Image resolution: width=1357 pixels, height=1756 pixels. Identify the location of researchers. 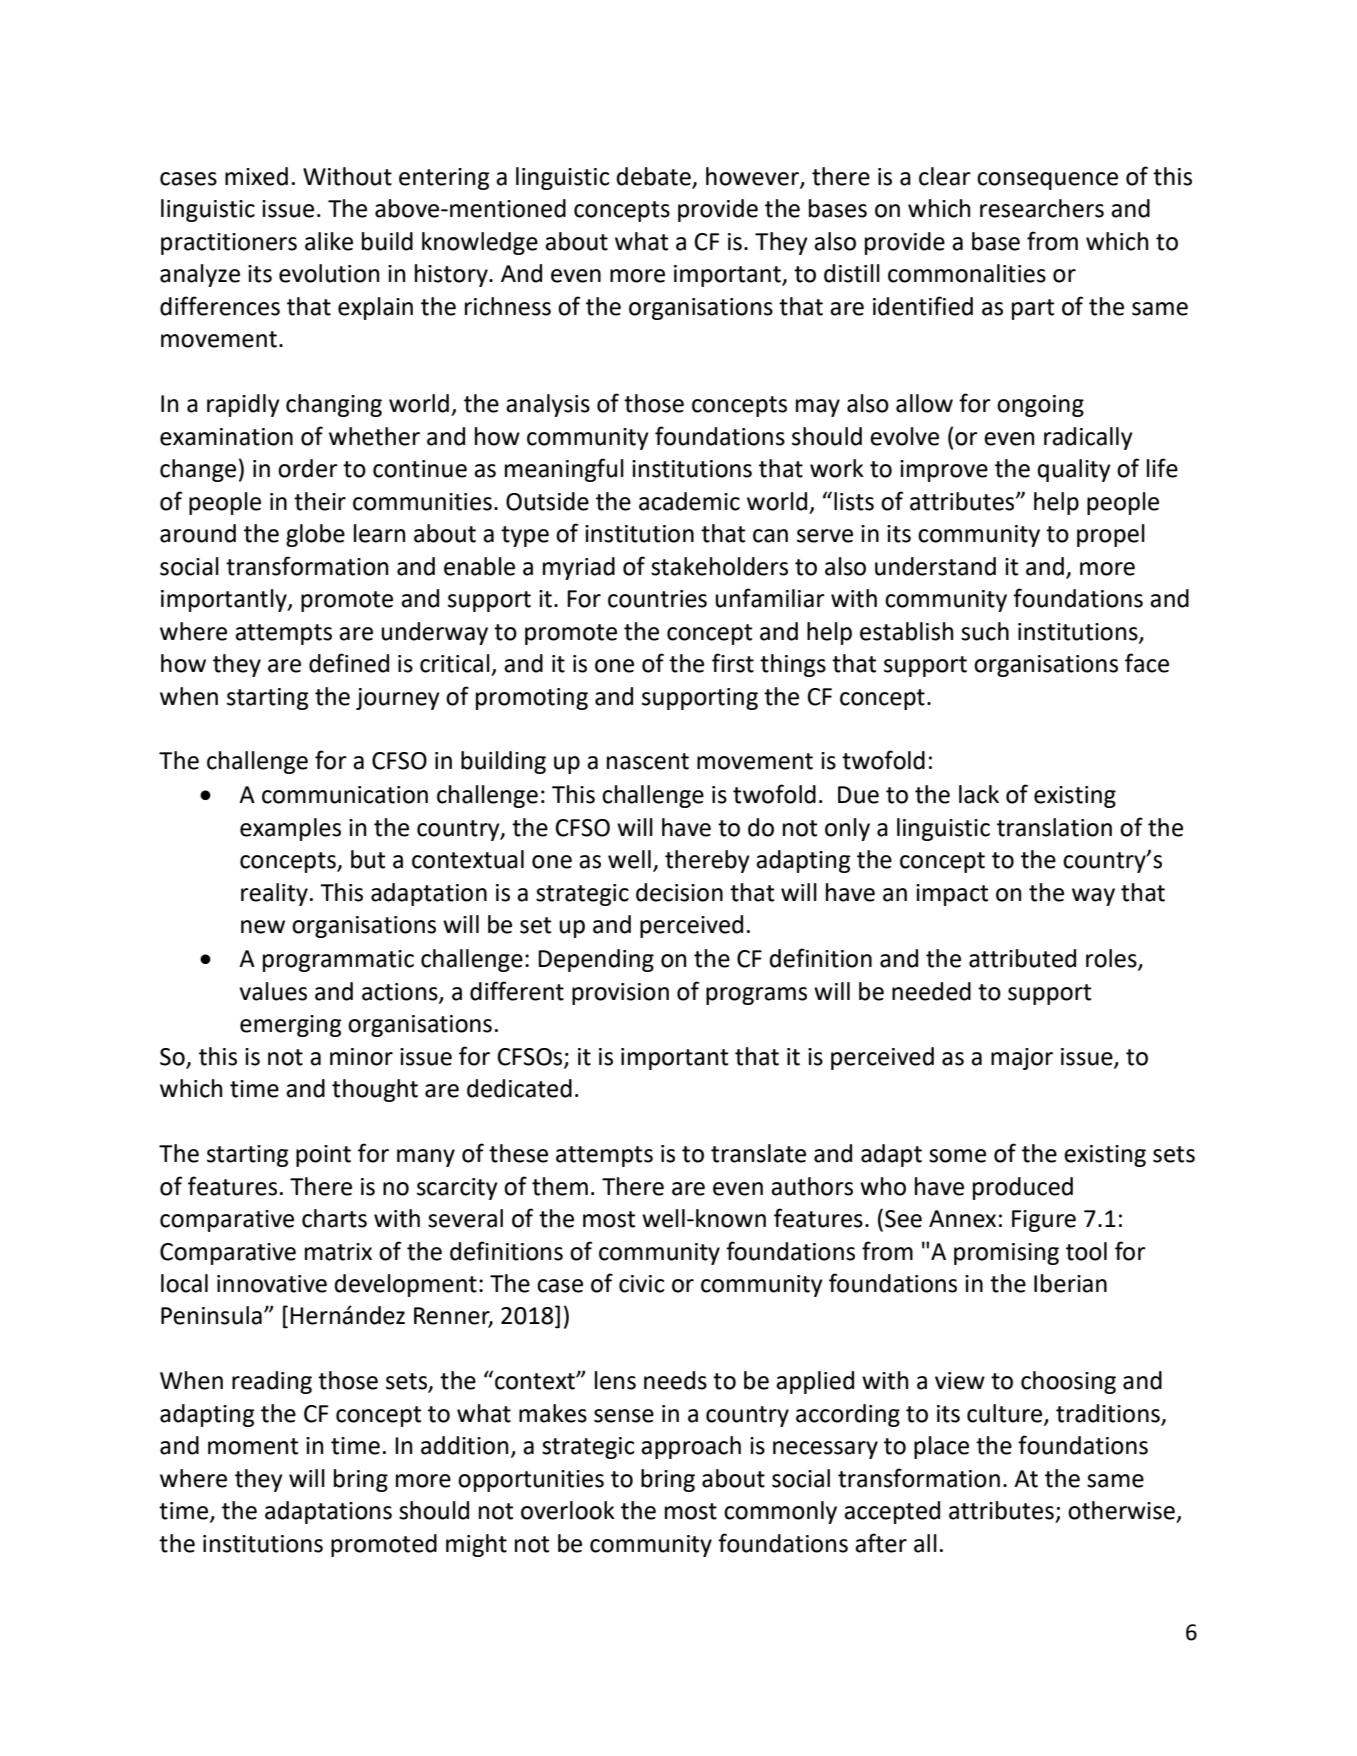
(1042, 208).
